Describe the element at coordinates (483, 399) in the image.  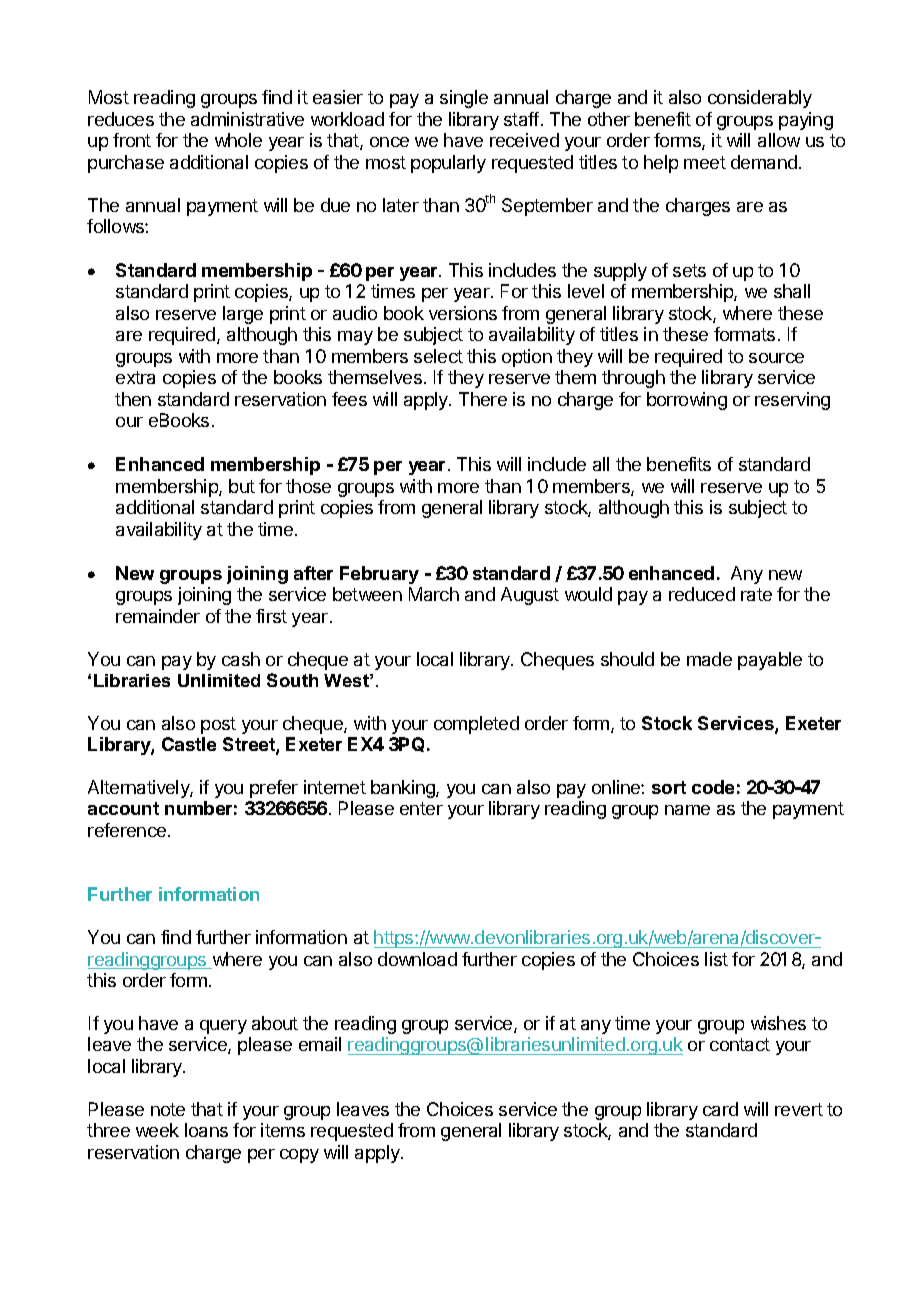
I see `There` at that location.
